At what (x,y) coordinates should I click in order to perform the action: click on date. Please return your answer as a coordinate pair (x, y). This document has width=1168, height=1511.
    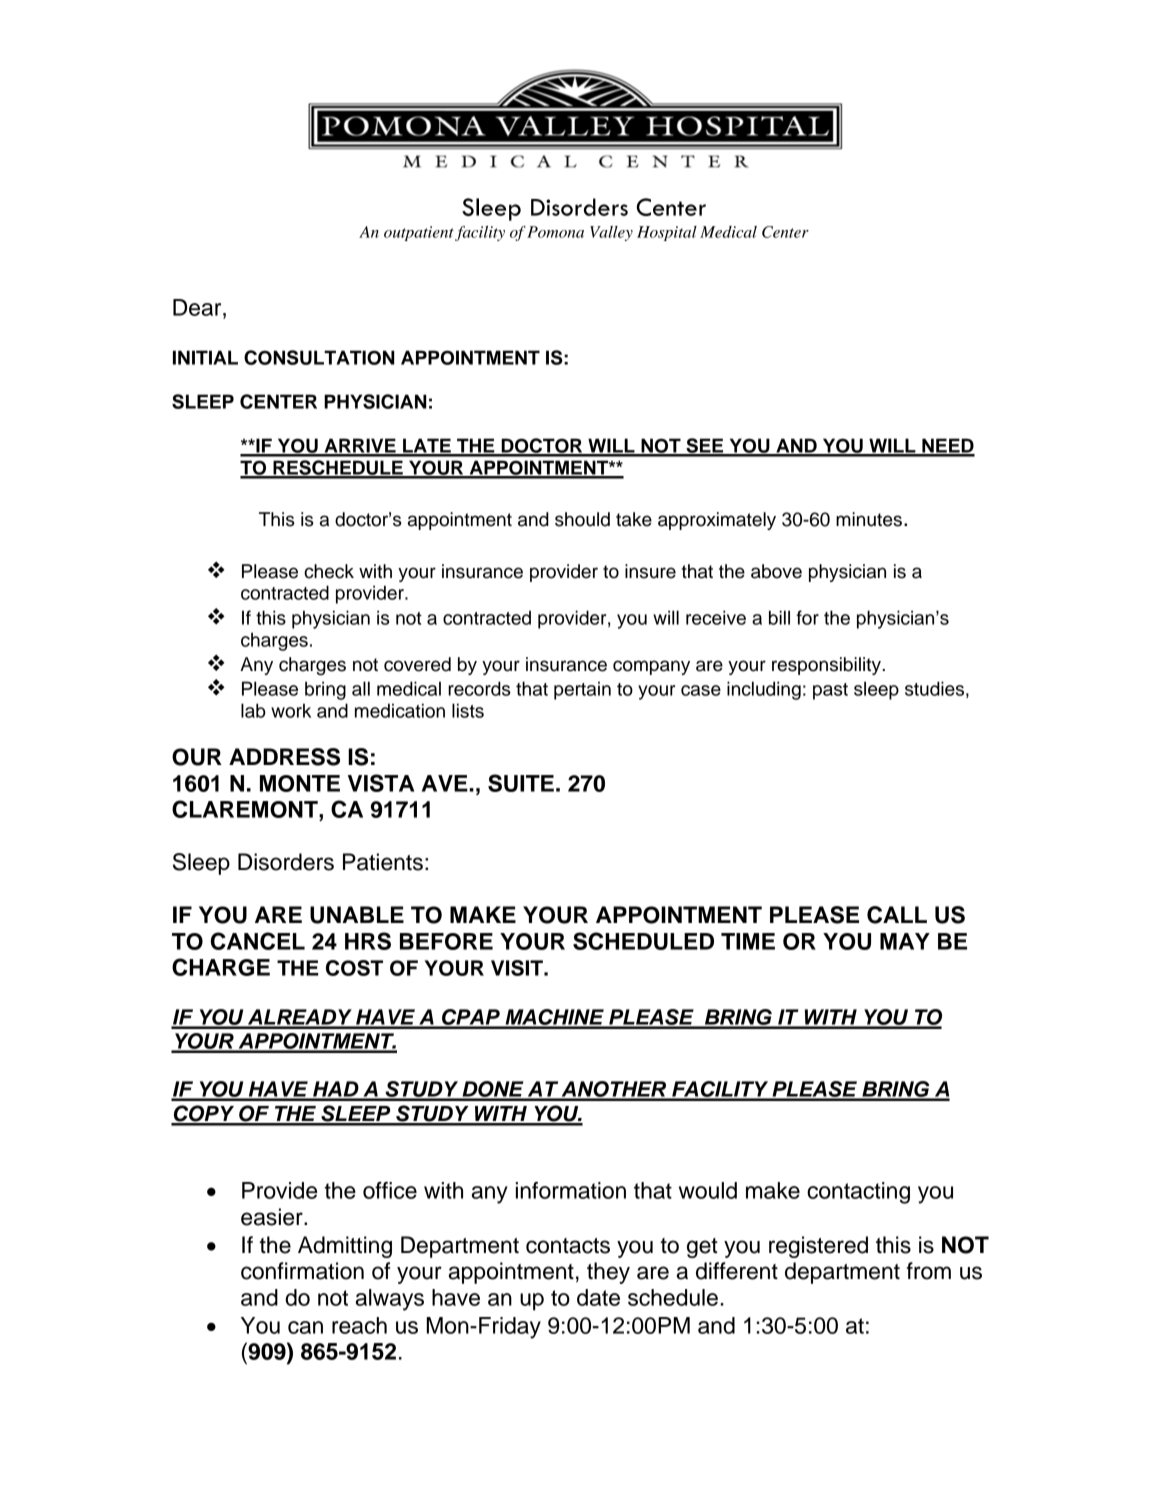
    Looking at the image, I should click on (598, 1297).
